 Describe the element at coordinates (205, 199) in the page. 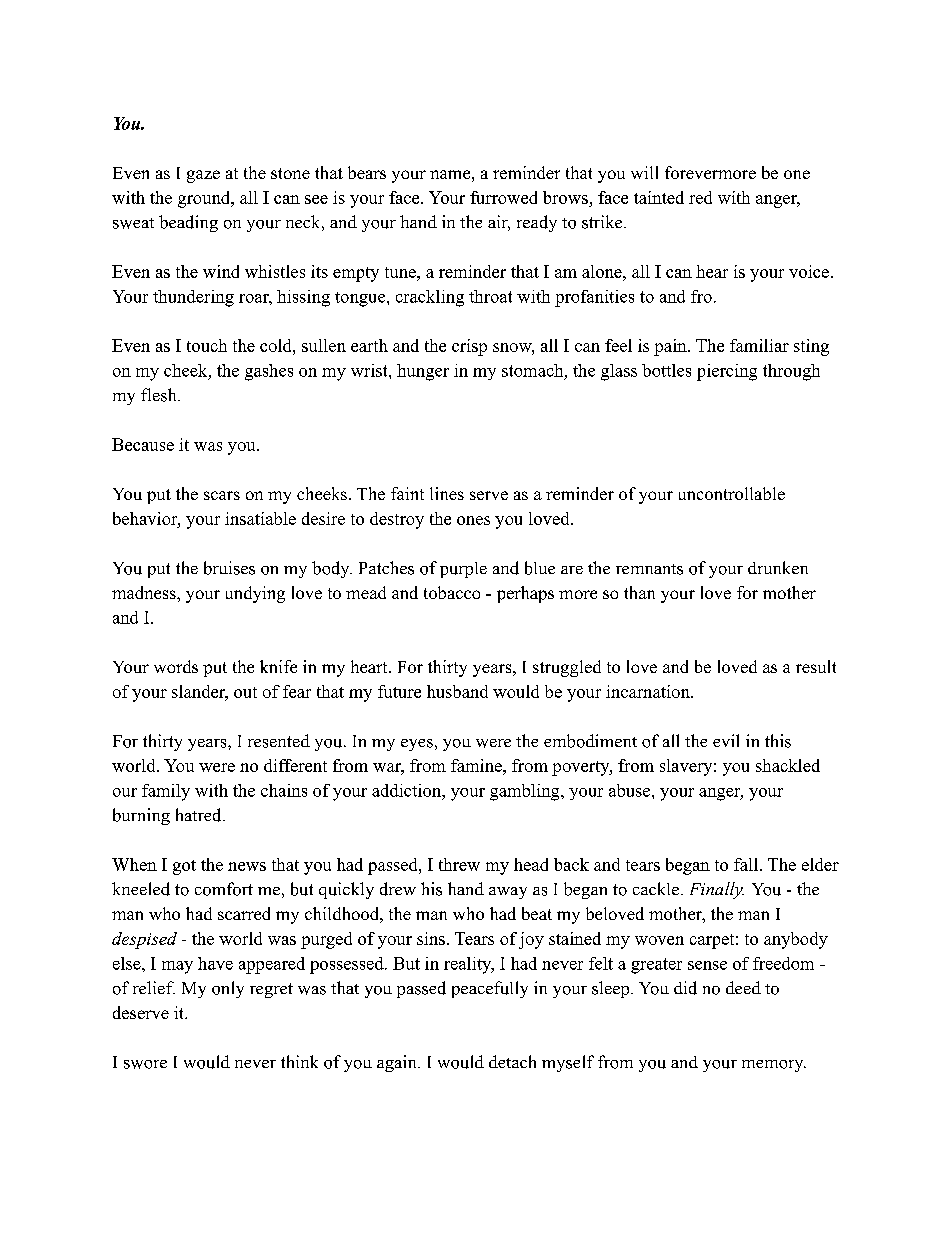

I see `ground` at that location.
